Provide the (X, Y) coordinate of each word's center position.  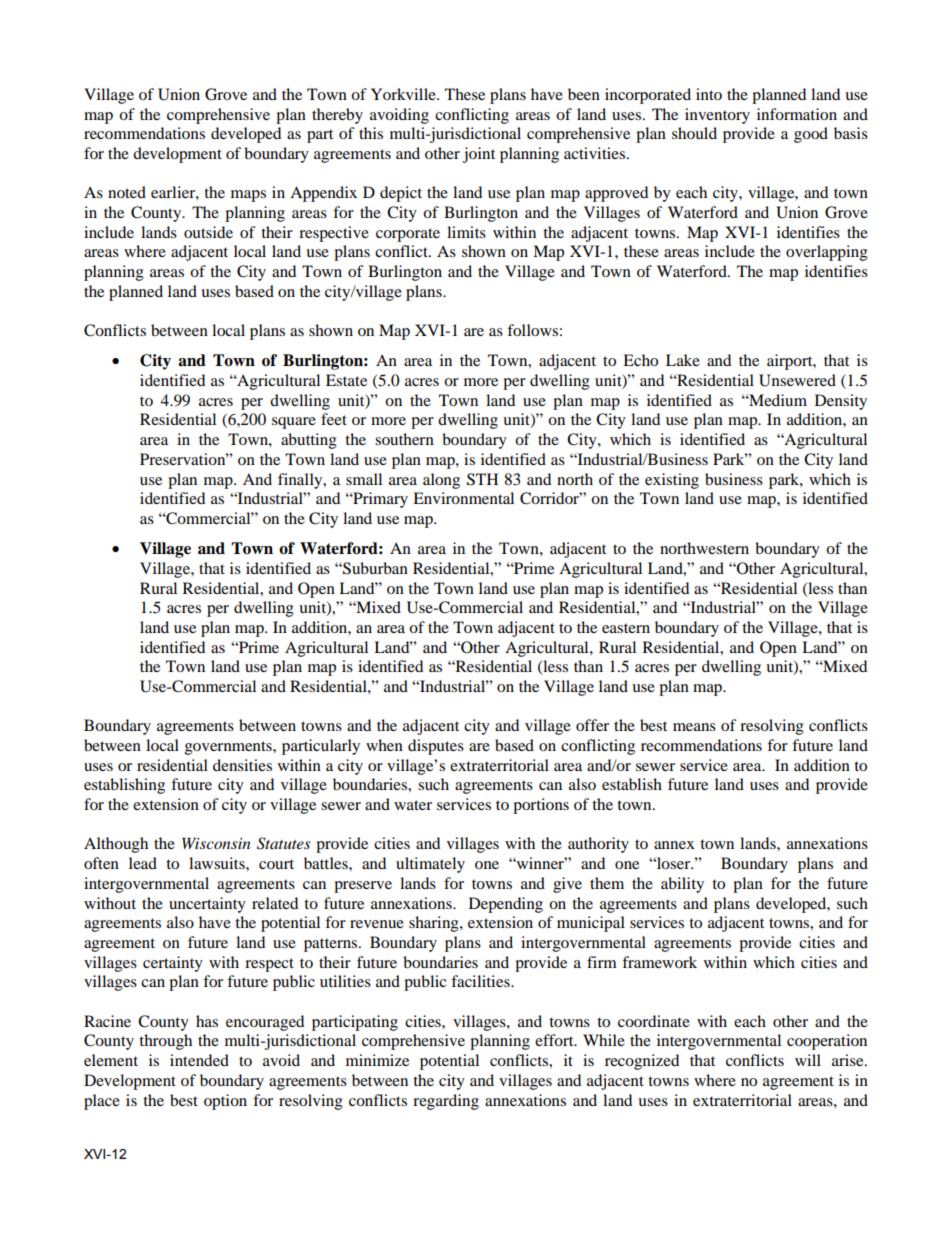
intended (199, 1060)
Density (841, 402)
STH (482, 479)
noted (127, 192)
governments (229, 748)
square (294, 423)
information (797, 114)
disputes (436, 747)
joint (479, 155)
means (694, 727)
